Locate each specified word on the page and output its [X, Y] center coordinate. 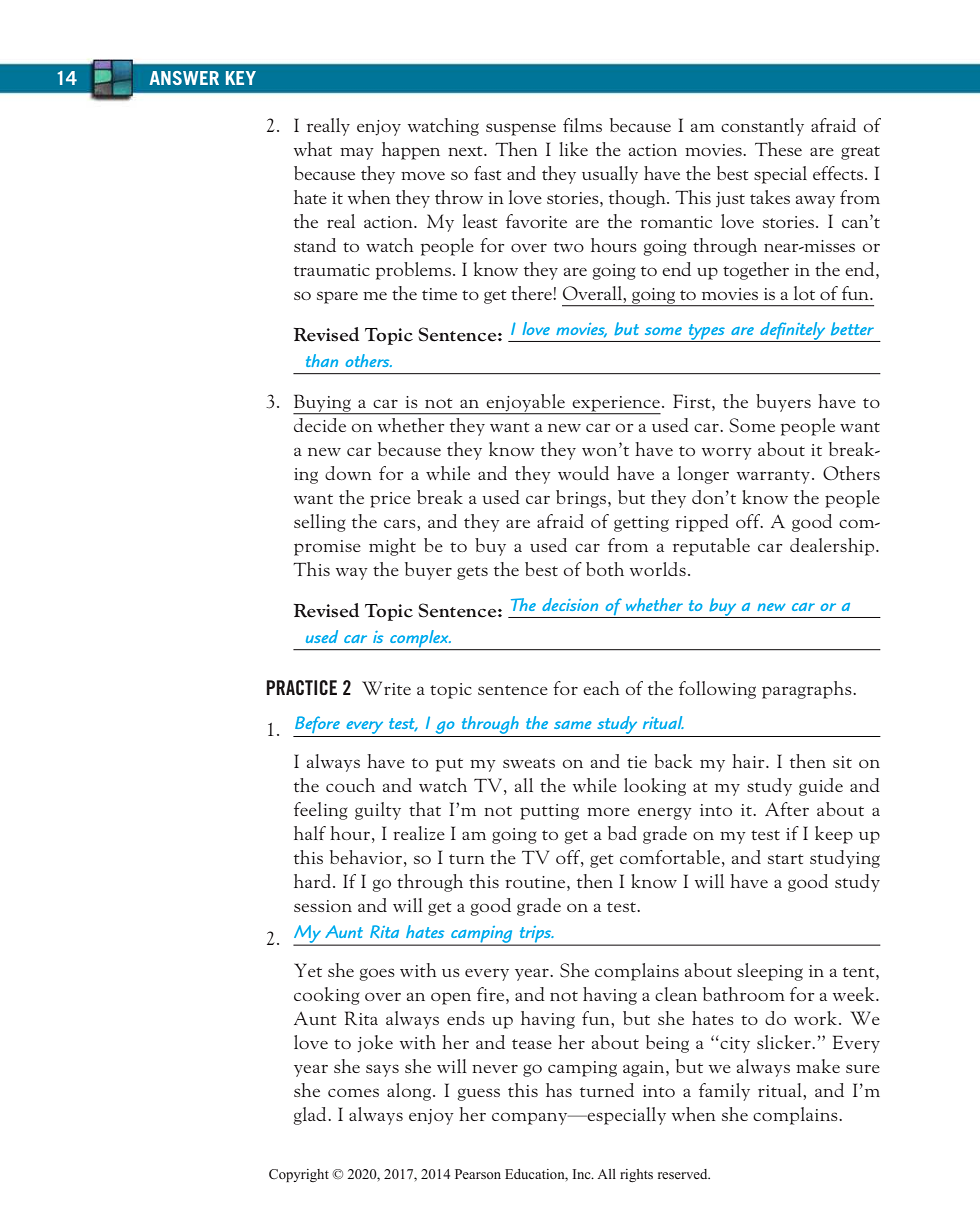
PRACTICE [301, 687]
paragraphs [808, 690]
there [532, 293]
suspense [521, 129]
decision [570, 604]
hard [312, 881]
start [786, 859]
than [322, 360]
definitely [793, 332]
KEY [241, 78]
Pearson [478, 1174]
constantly [762, 127]
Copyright [299, 1175]
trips [535, 935]
